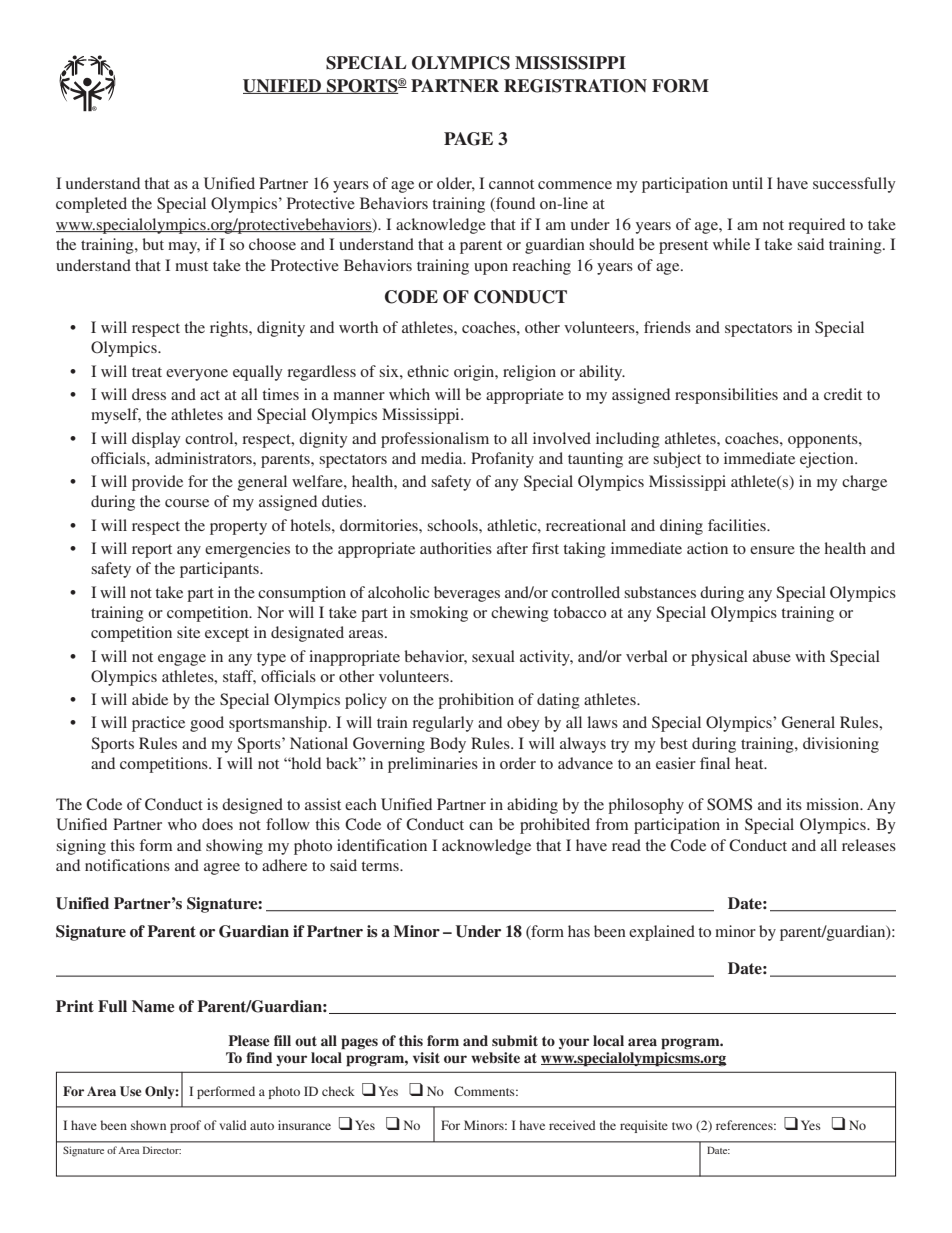 This screenshot has height=1233, width=952. I want to click on proof, so click(185, 1126).
